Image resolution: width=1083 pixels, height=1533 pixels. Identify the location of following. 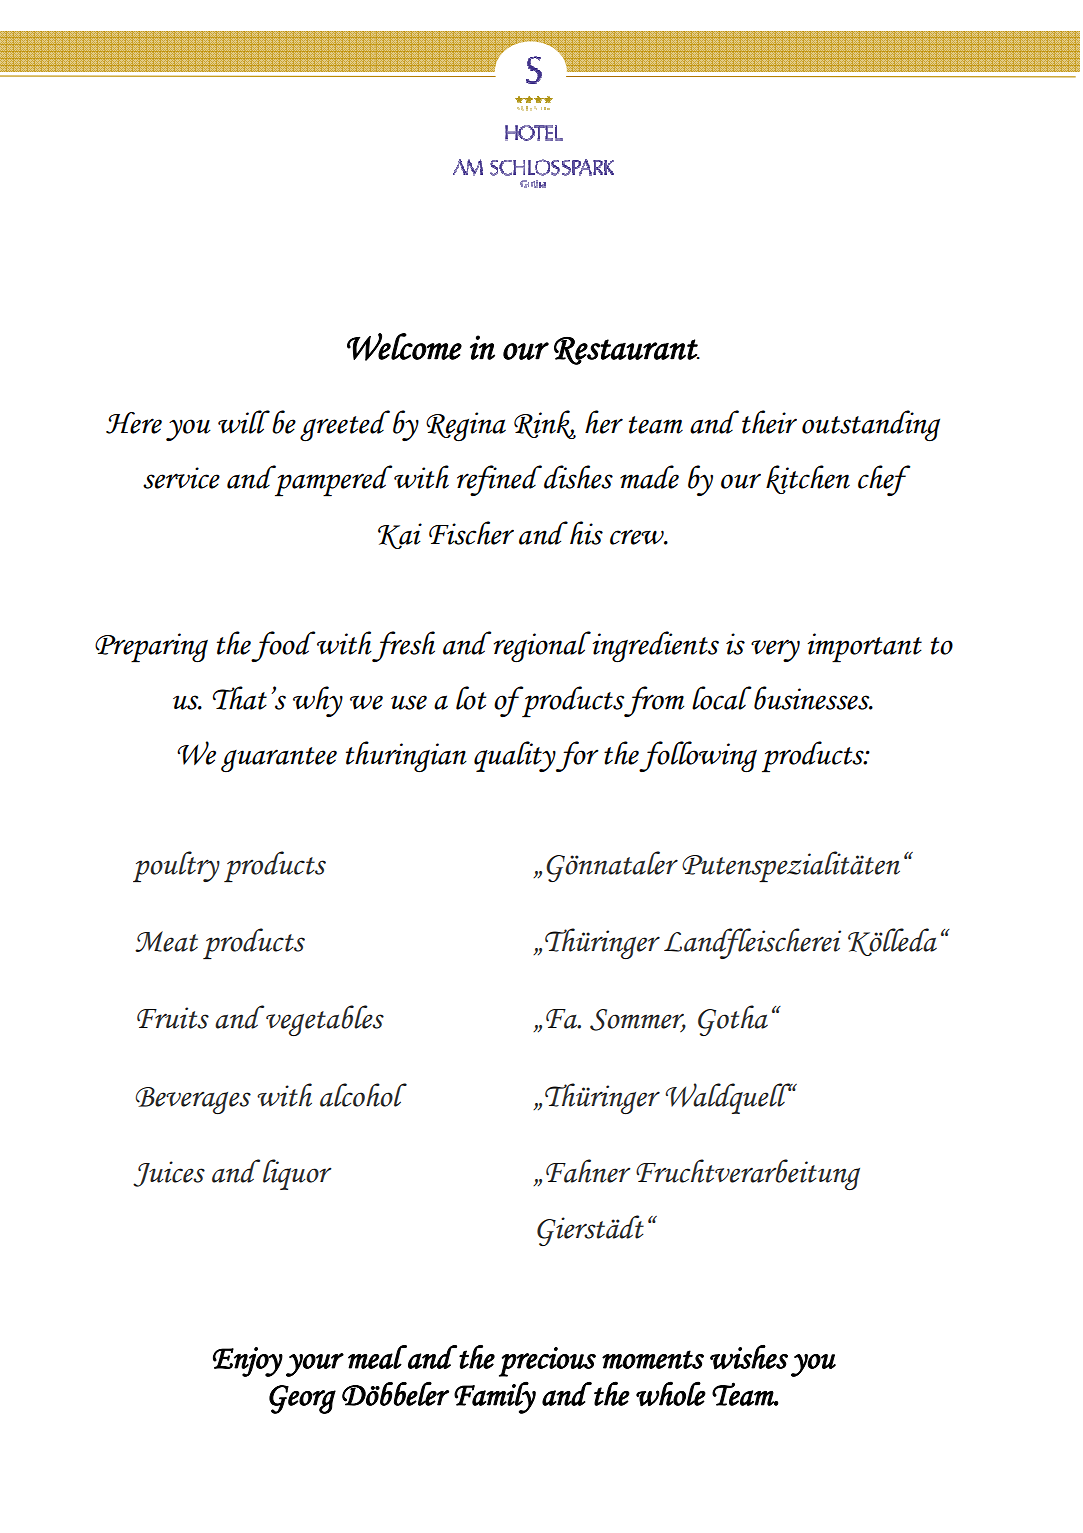
(698, 757).
